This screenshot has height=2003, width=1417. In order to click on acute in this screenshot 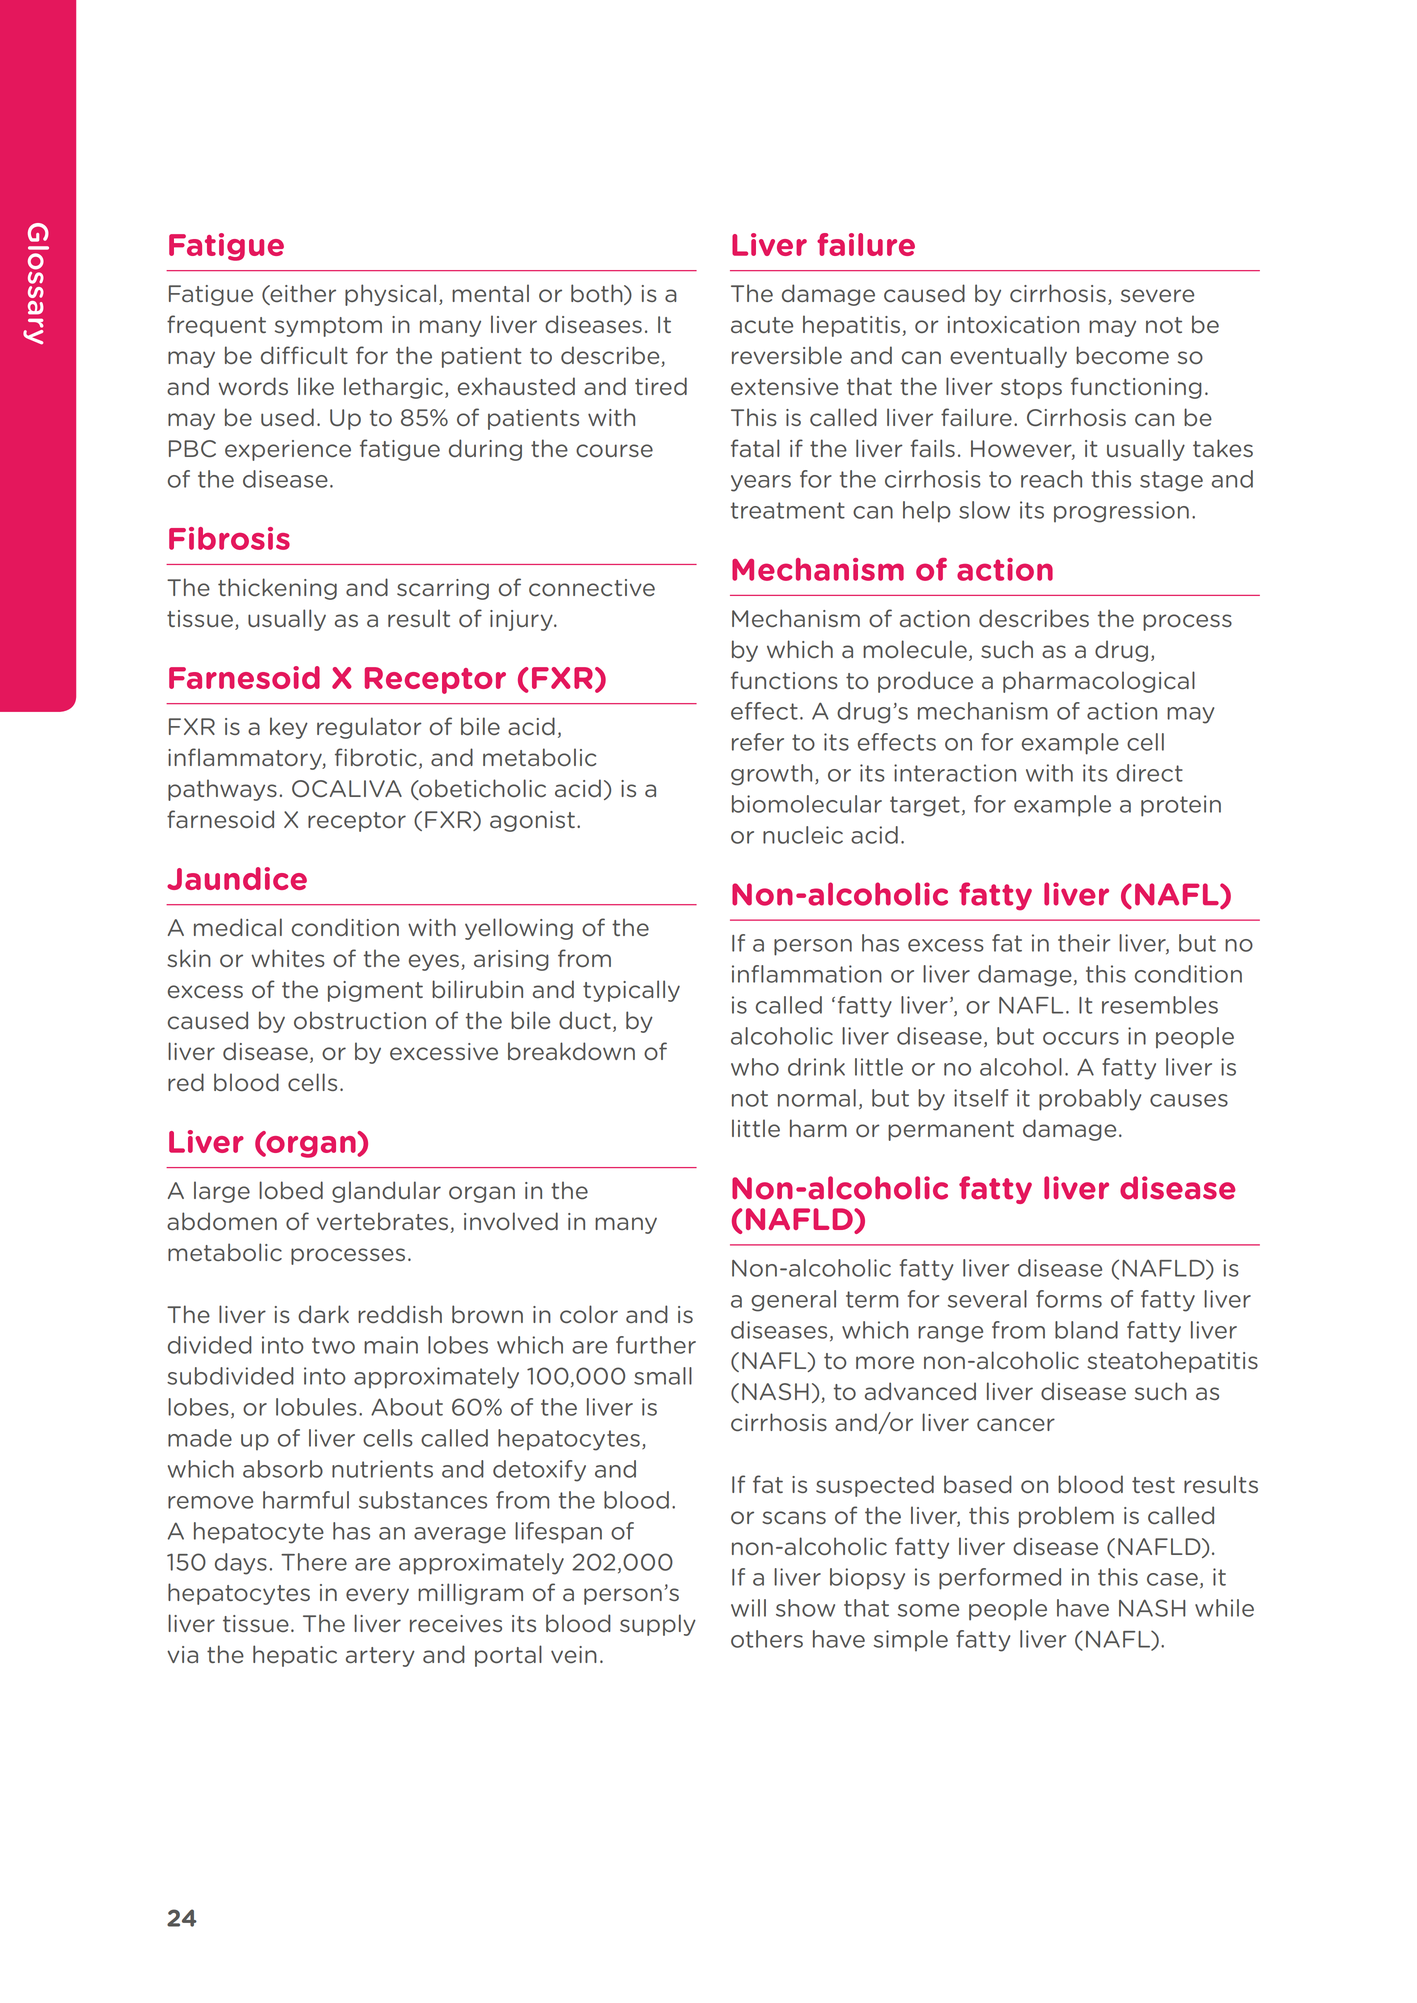, I will do `click(762, 325)`.
